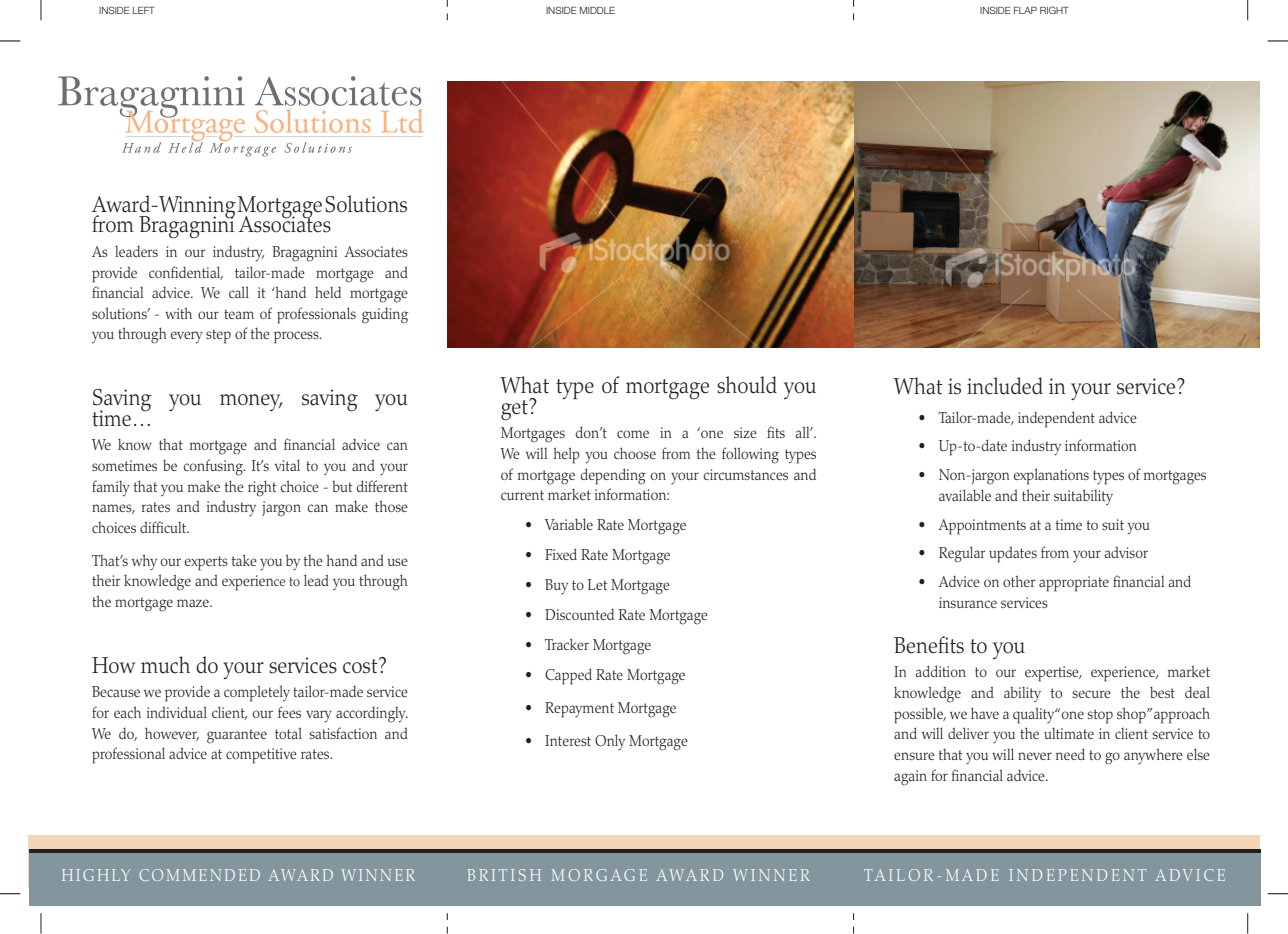  Describe the element at coordinates (251, 402) in the screenshot. I see `money` at that location.
